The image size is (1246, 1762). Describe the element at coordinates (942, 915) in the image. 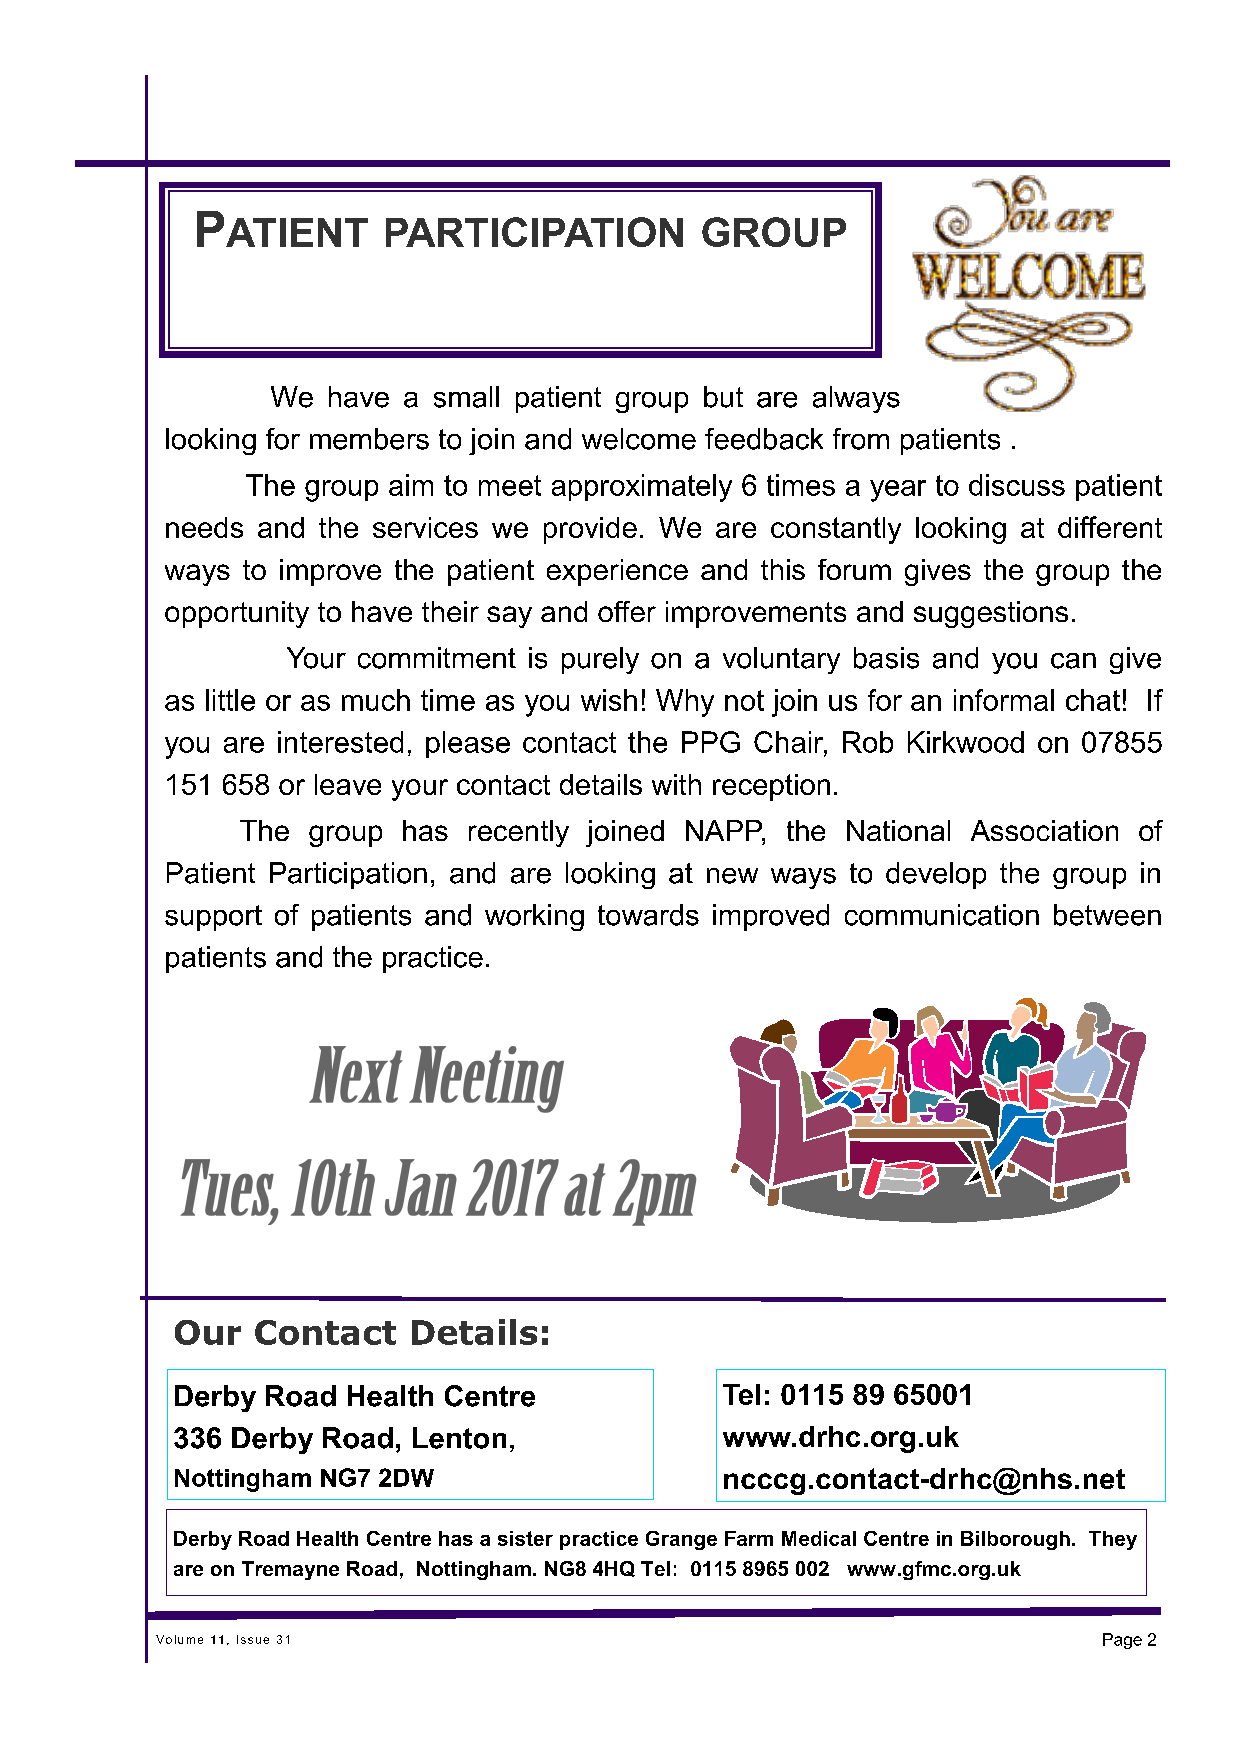

I see `communication` at that location.
